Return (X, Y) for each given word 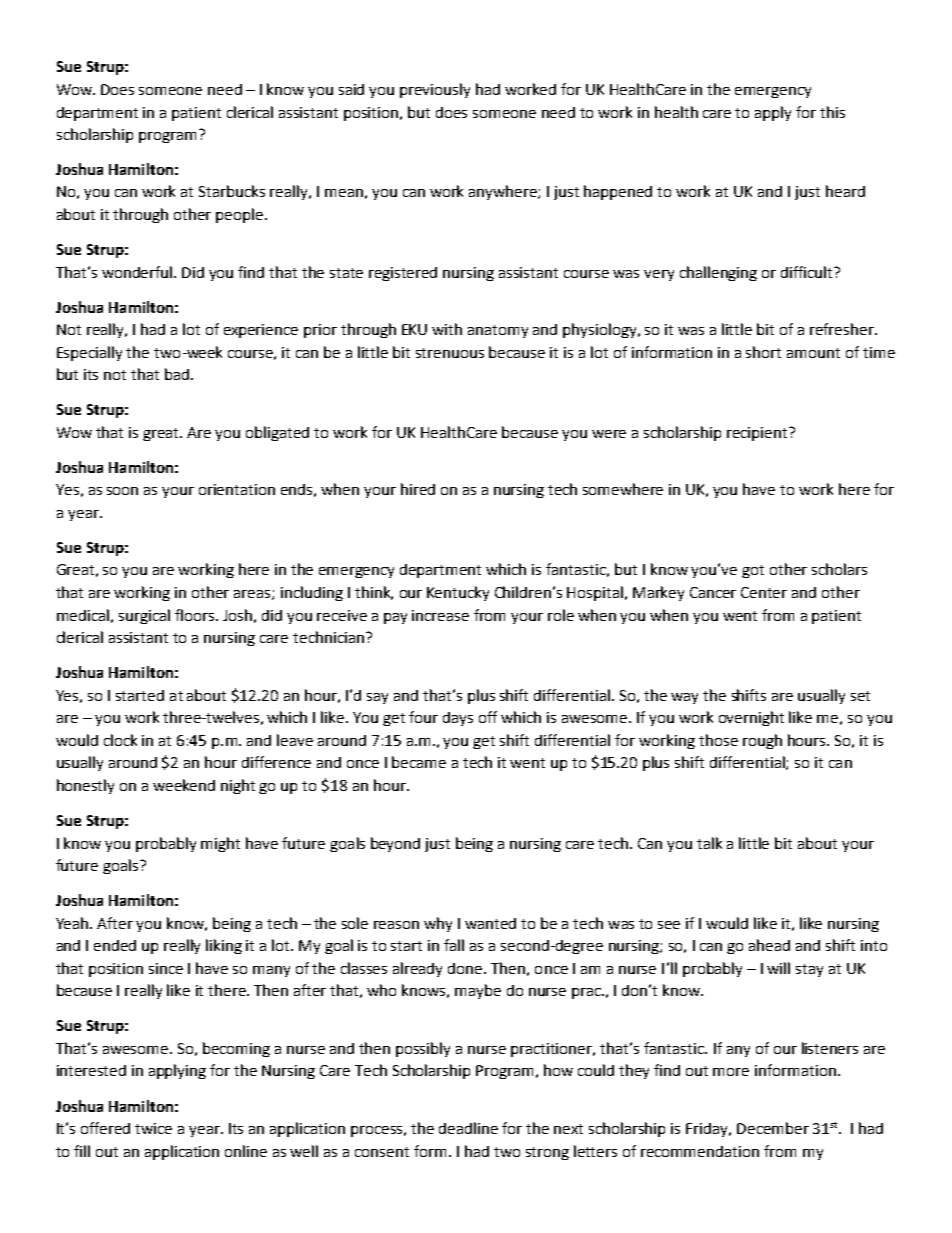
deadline (468, 1128)
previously (435, 90)
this (832, 112)
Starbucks (232, 191)
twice (153, 1128)
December (773, 1128)
